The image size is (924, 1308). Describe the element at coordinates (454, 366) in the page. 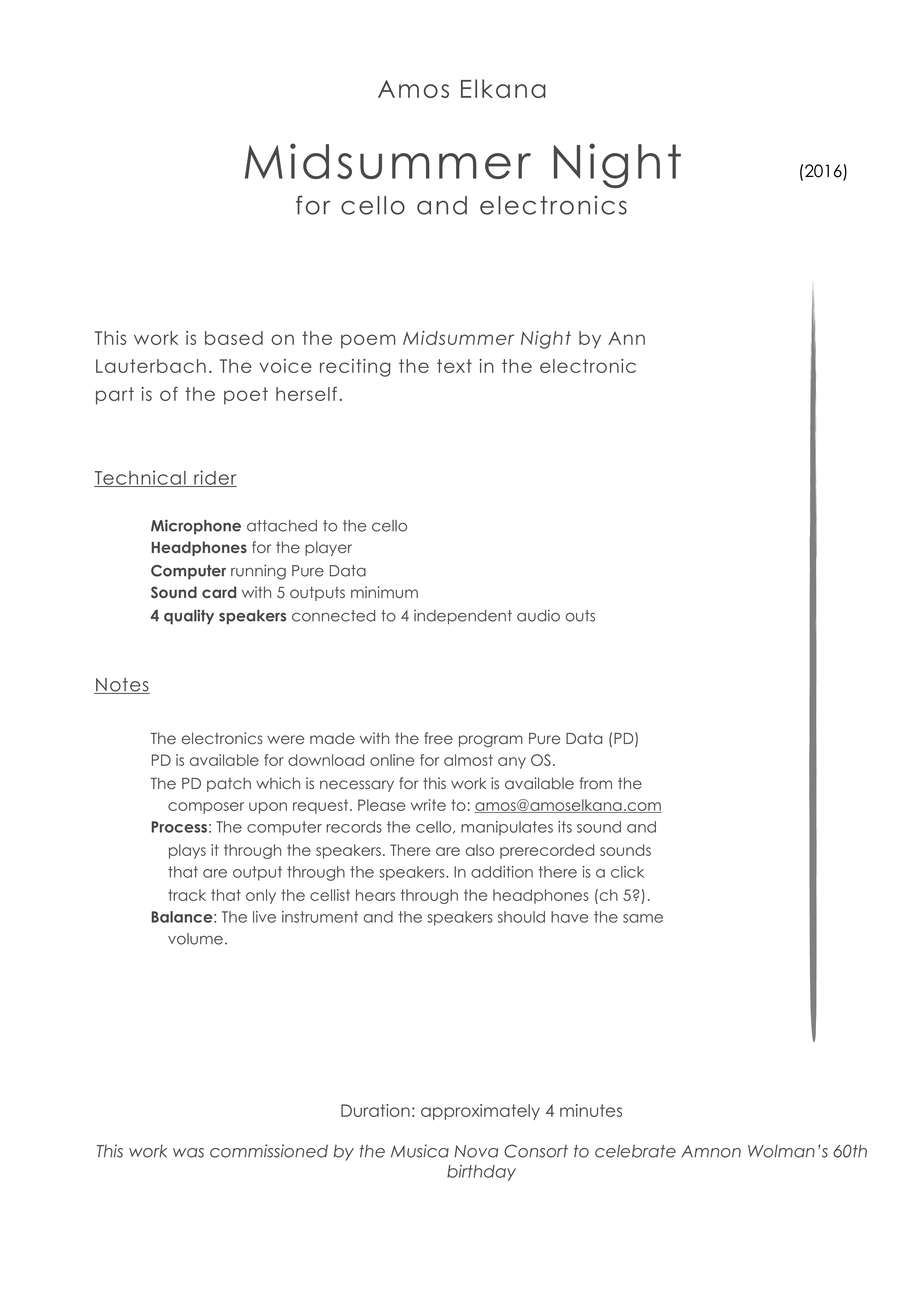

I see `text` at that location.
